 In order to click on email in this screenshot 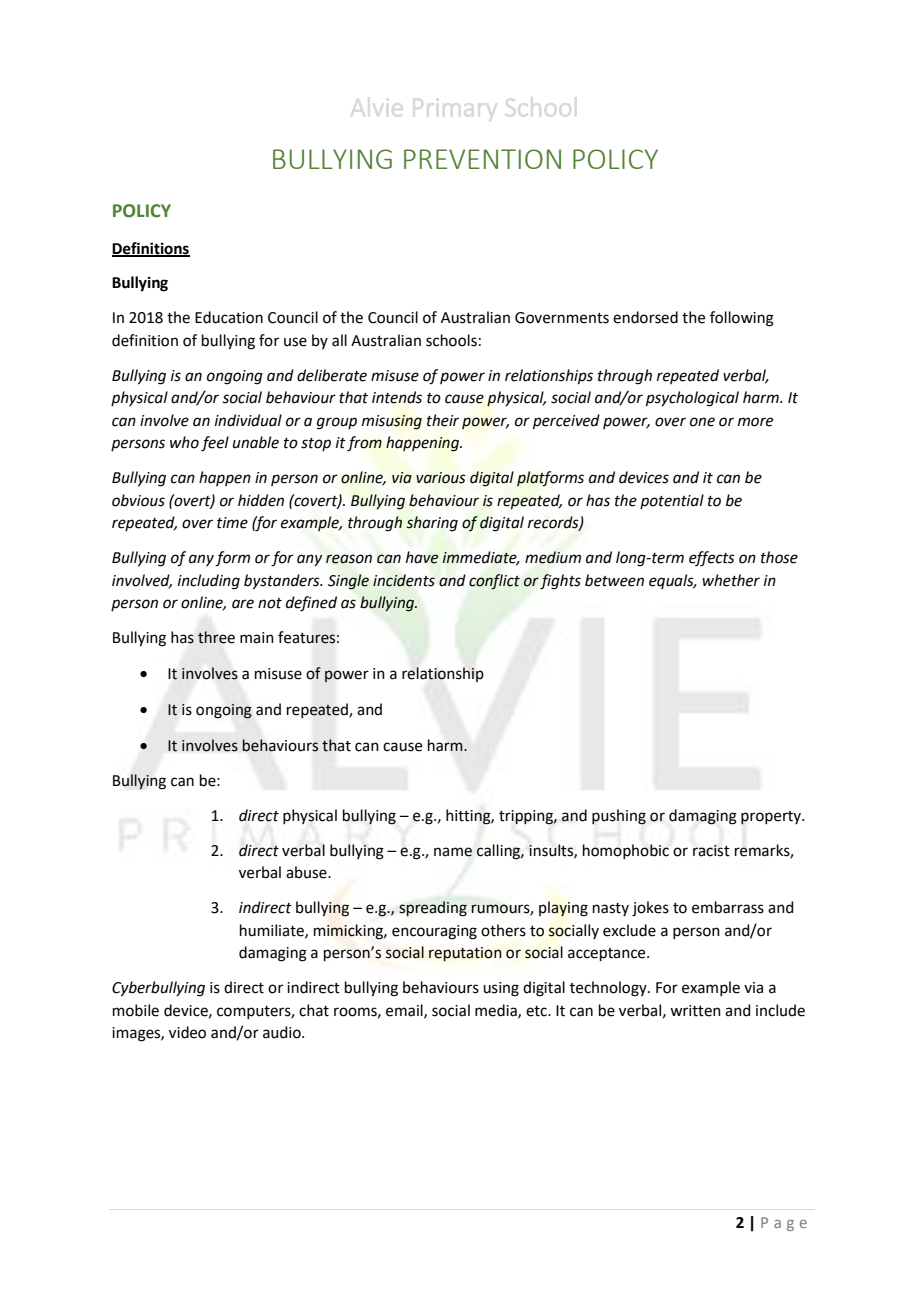, I will do `click(405, 1011)`.
